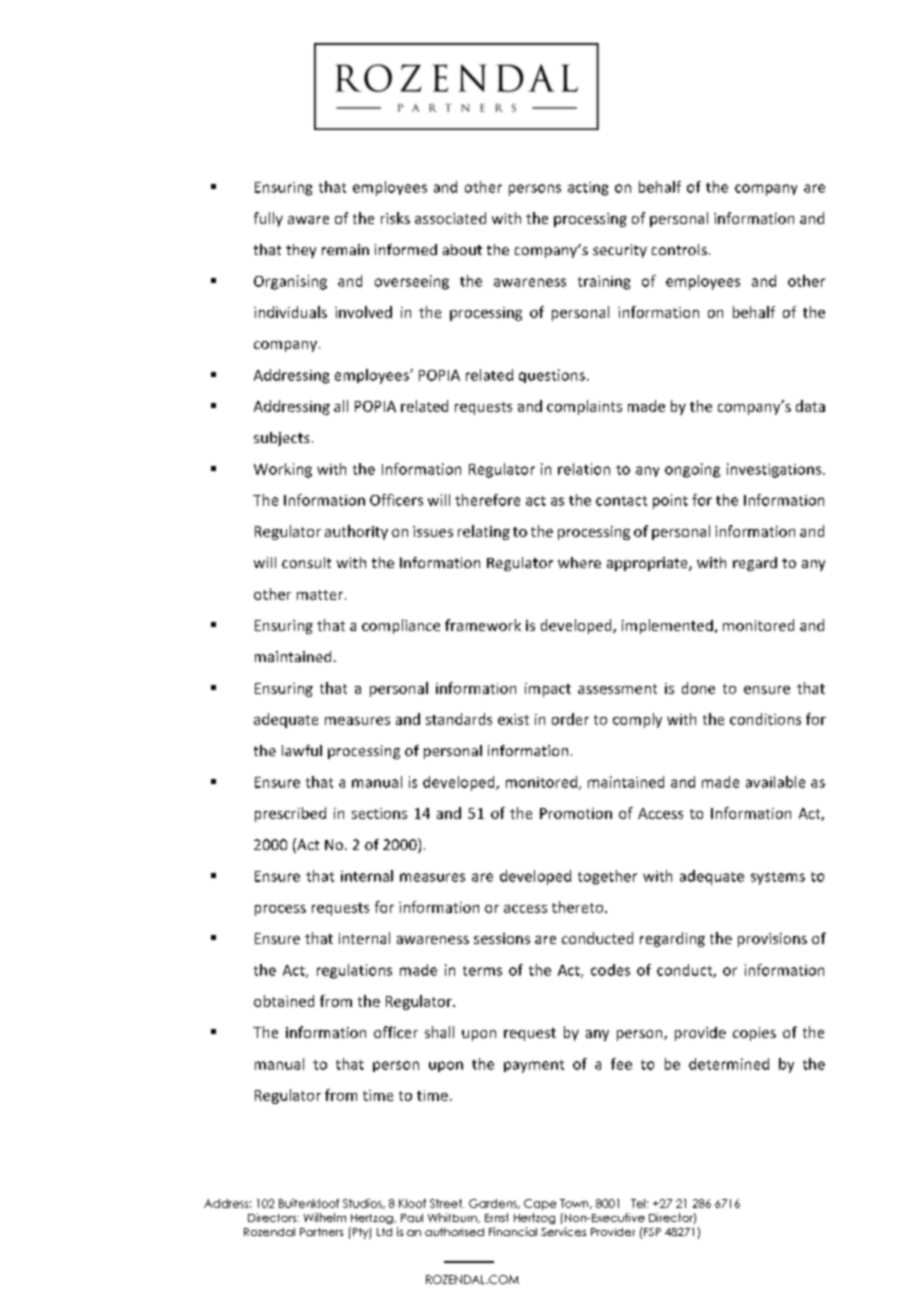 The height and width of the screenshot is (1309, 924). Describe the element at coordinates (774, 470) in the screenshot. I see `investigations` at that location.
